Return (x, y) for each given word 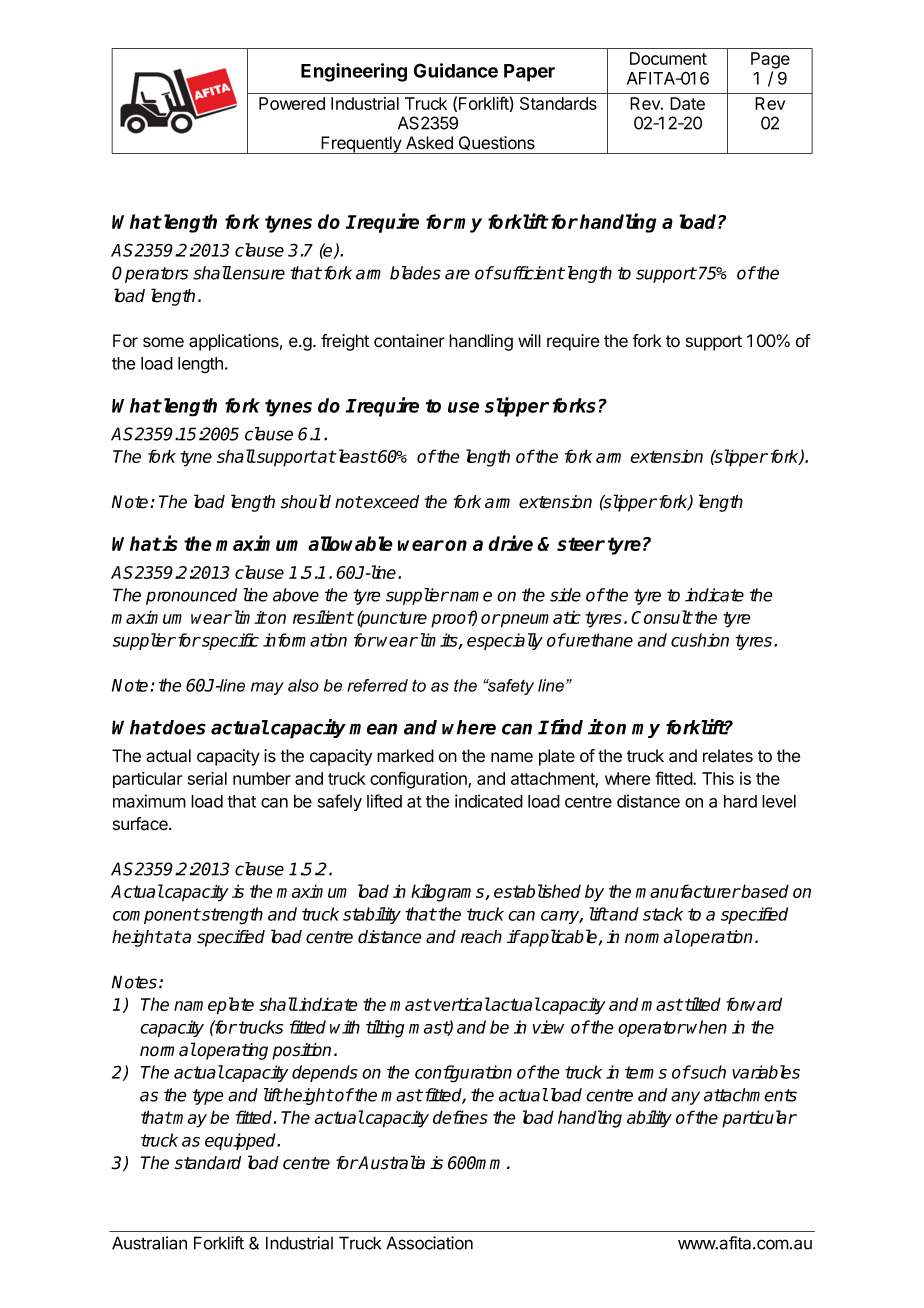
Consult (661, 617)
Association (429, 1243)
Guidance (455, 70)
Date (687, 103)
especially (505, 641)
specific (229, 641)
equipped (242, 1141)
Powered (292, 103)
